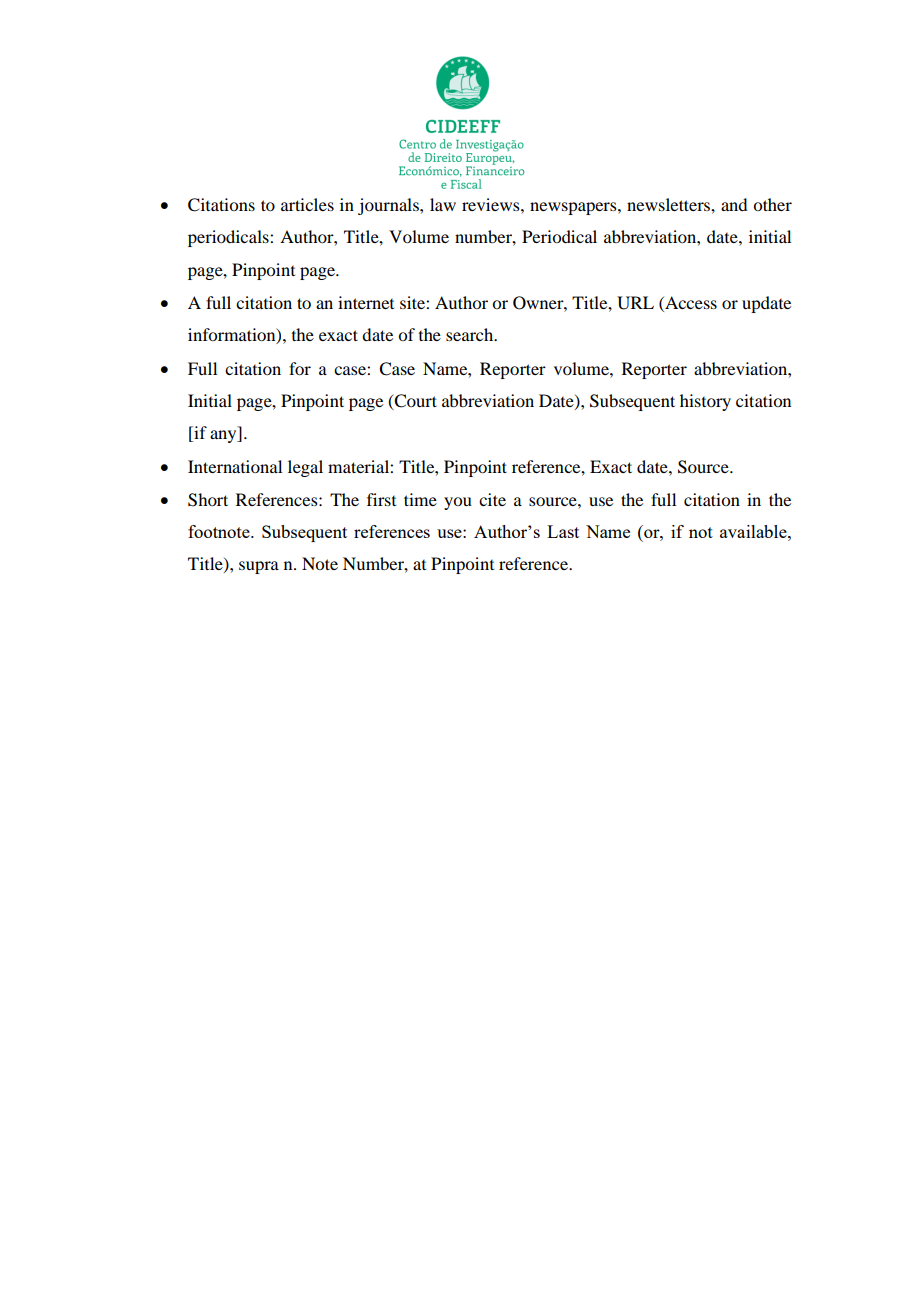 The width and height of the screenshot is (924, 1308). Describe the element at coordinates (705, 402) in the screenshot. I see `history` at that location.
